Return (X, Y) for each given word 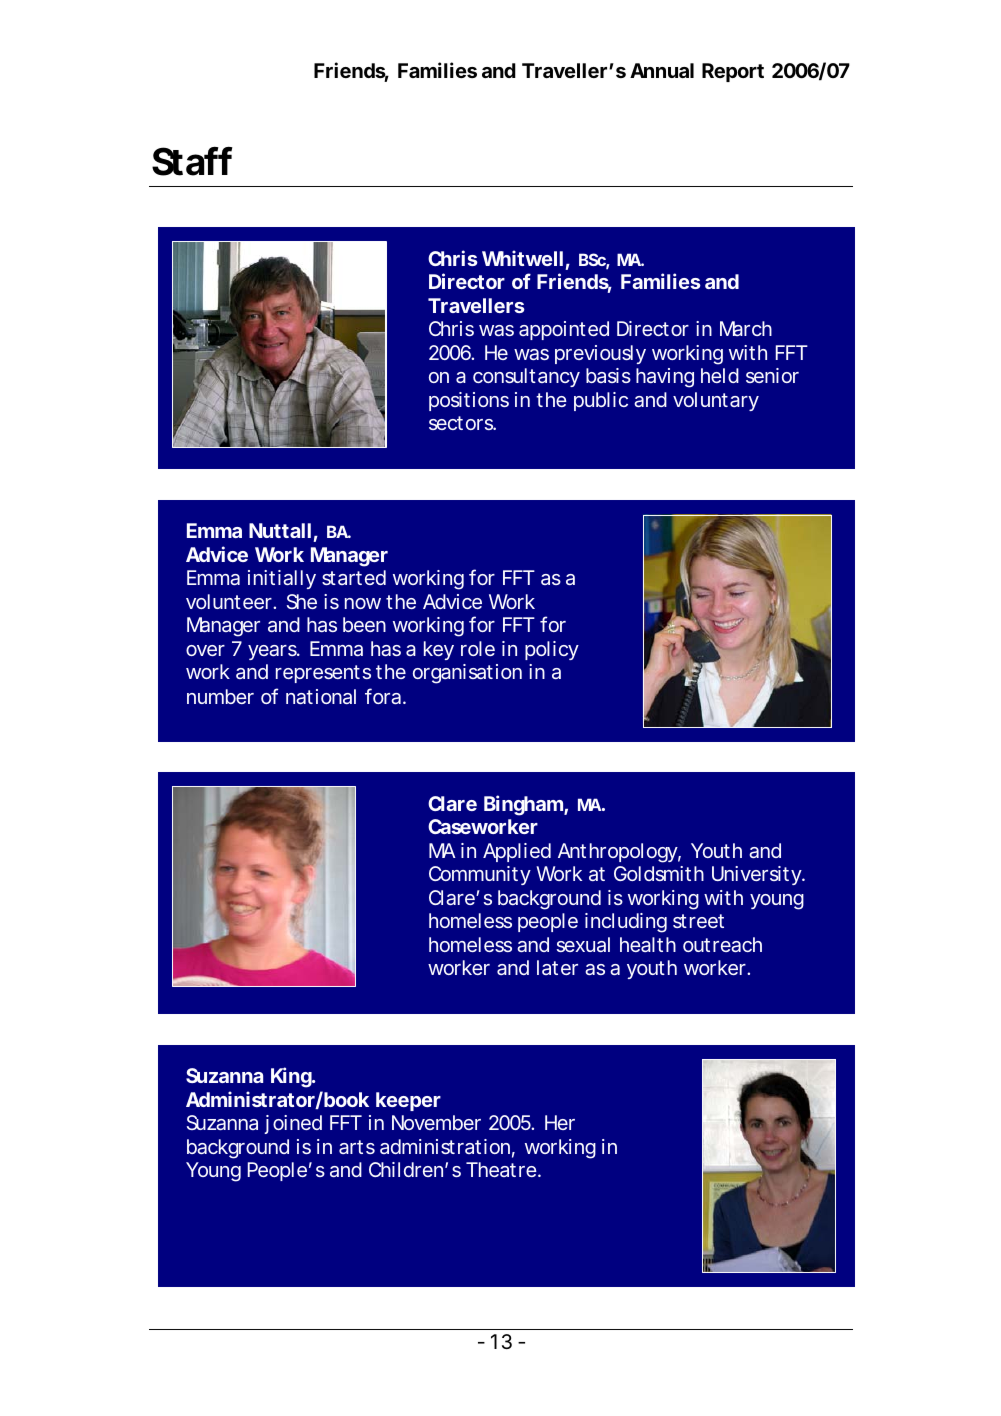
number (220, 696)
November (436, 1122)
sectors (462, 423)
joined (293, 1124)
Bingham (526, 805)
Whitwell (522, 258)
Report (733, 72)
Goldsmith (659, 873)
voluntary (716, 401)
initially (282, 579)
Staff (192, 161)
